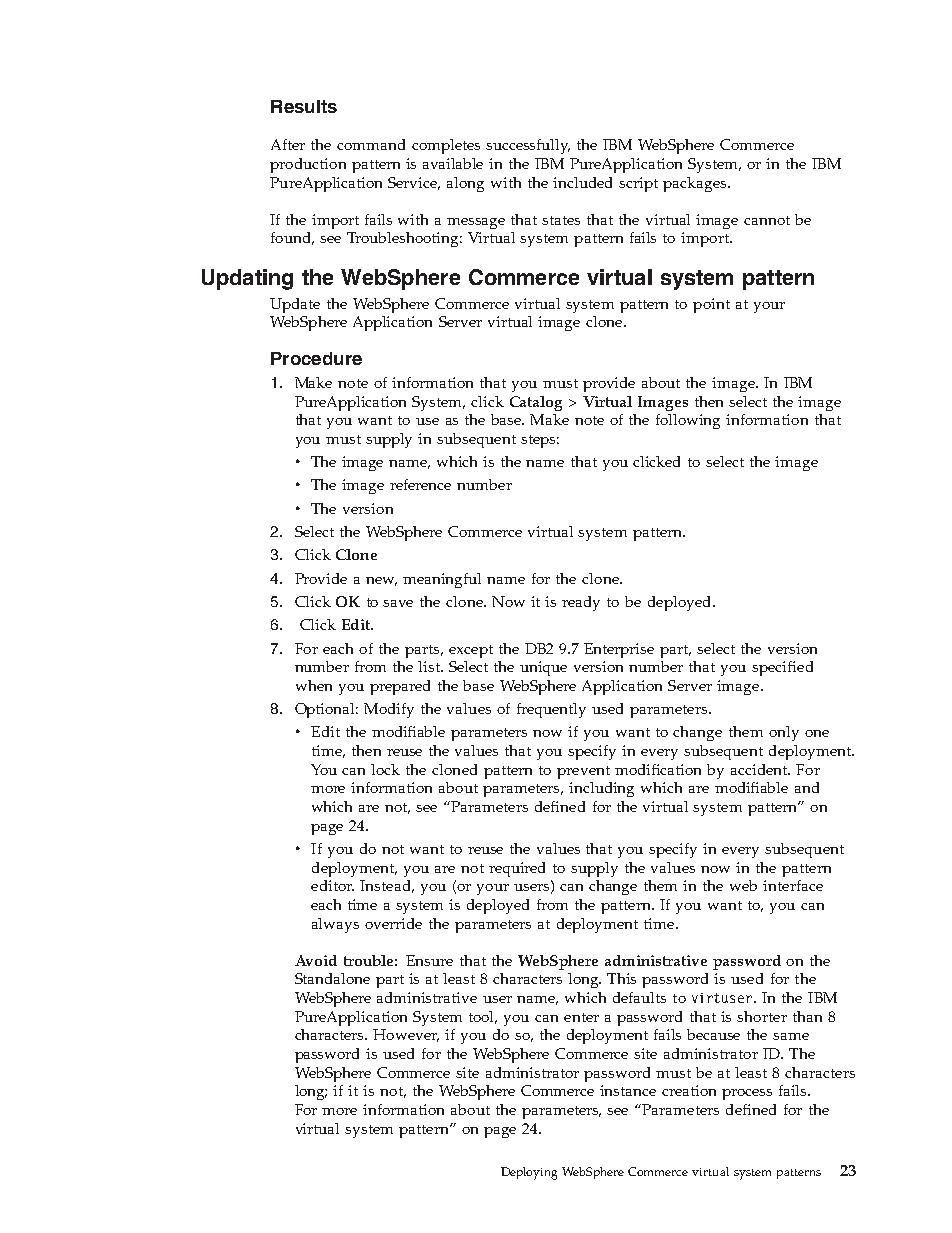  I want to click on process, so click(747, 1094).
